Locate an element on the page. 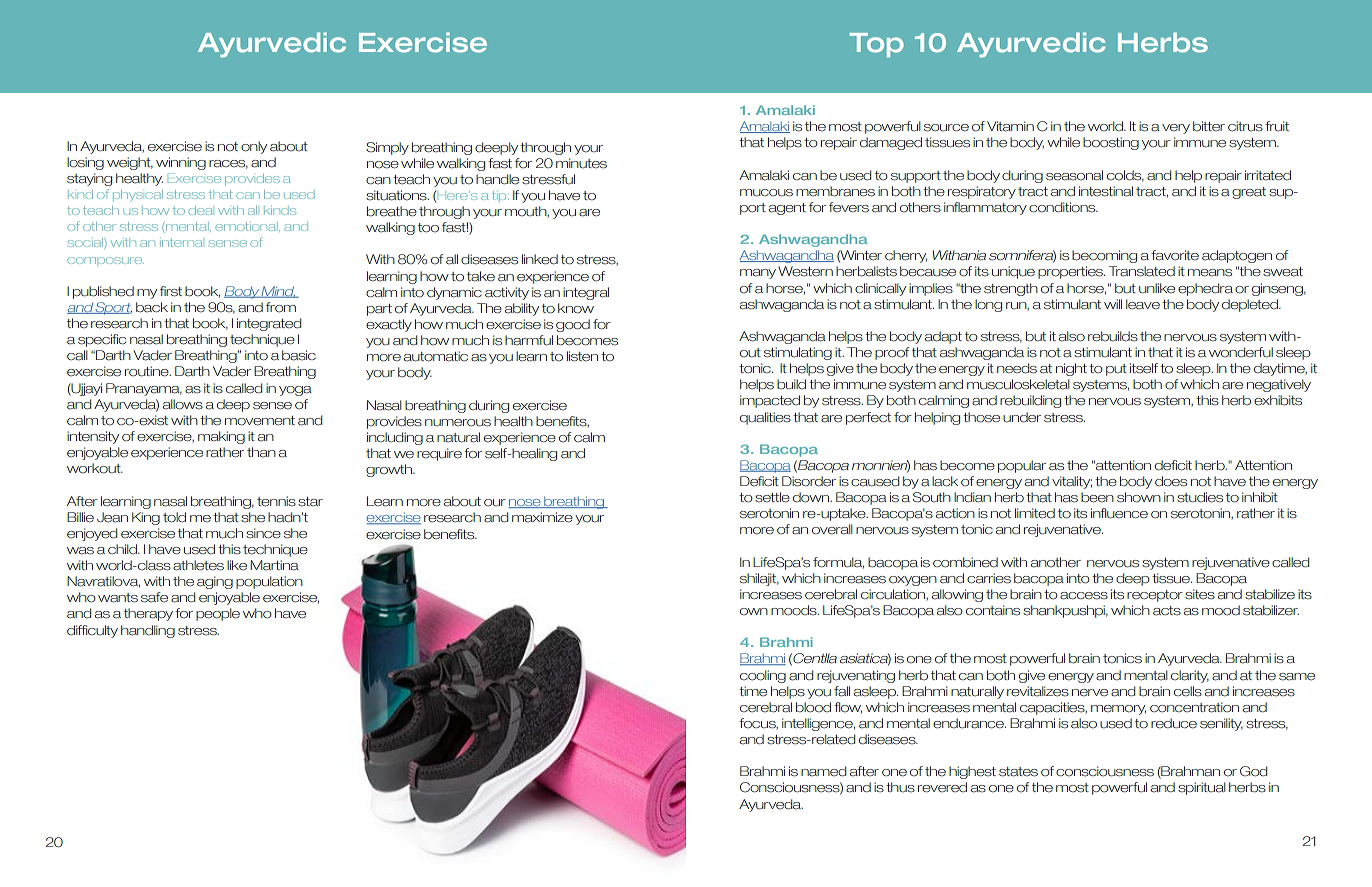  tennis is located at coordinates (276, 501).
